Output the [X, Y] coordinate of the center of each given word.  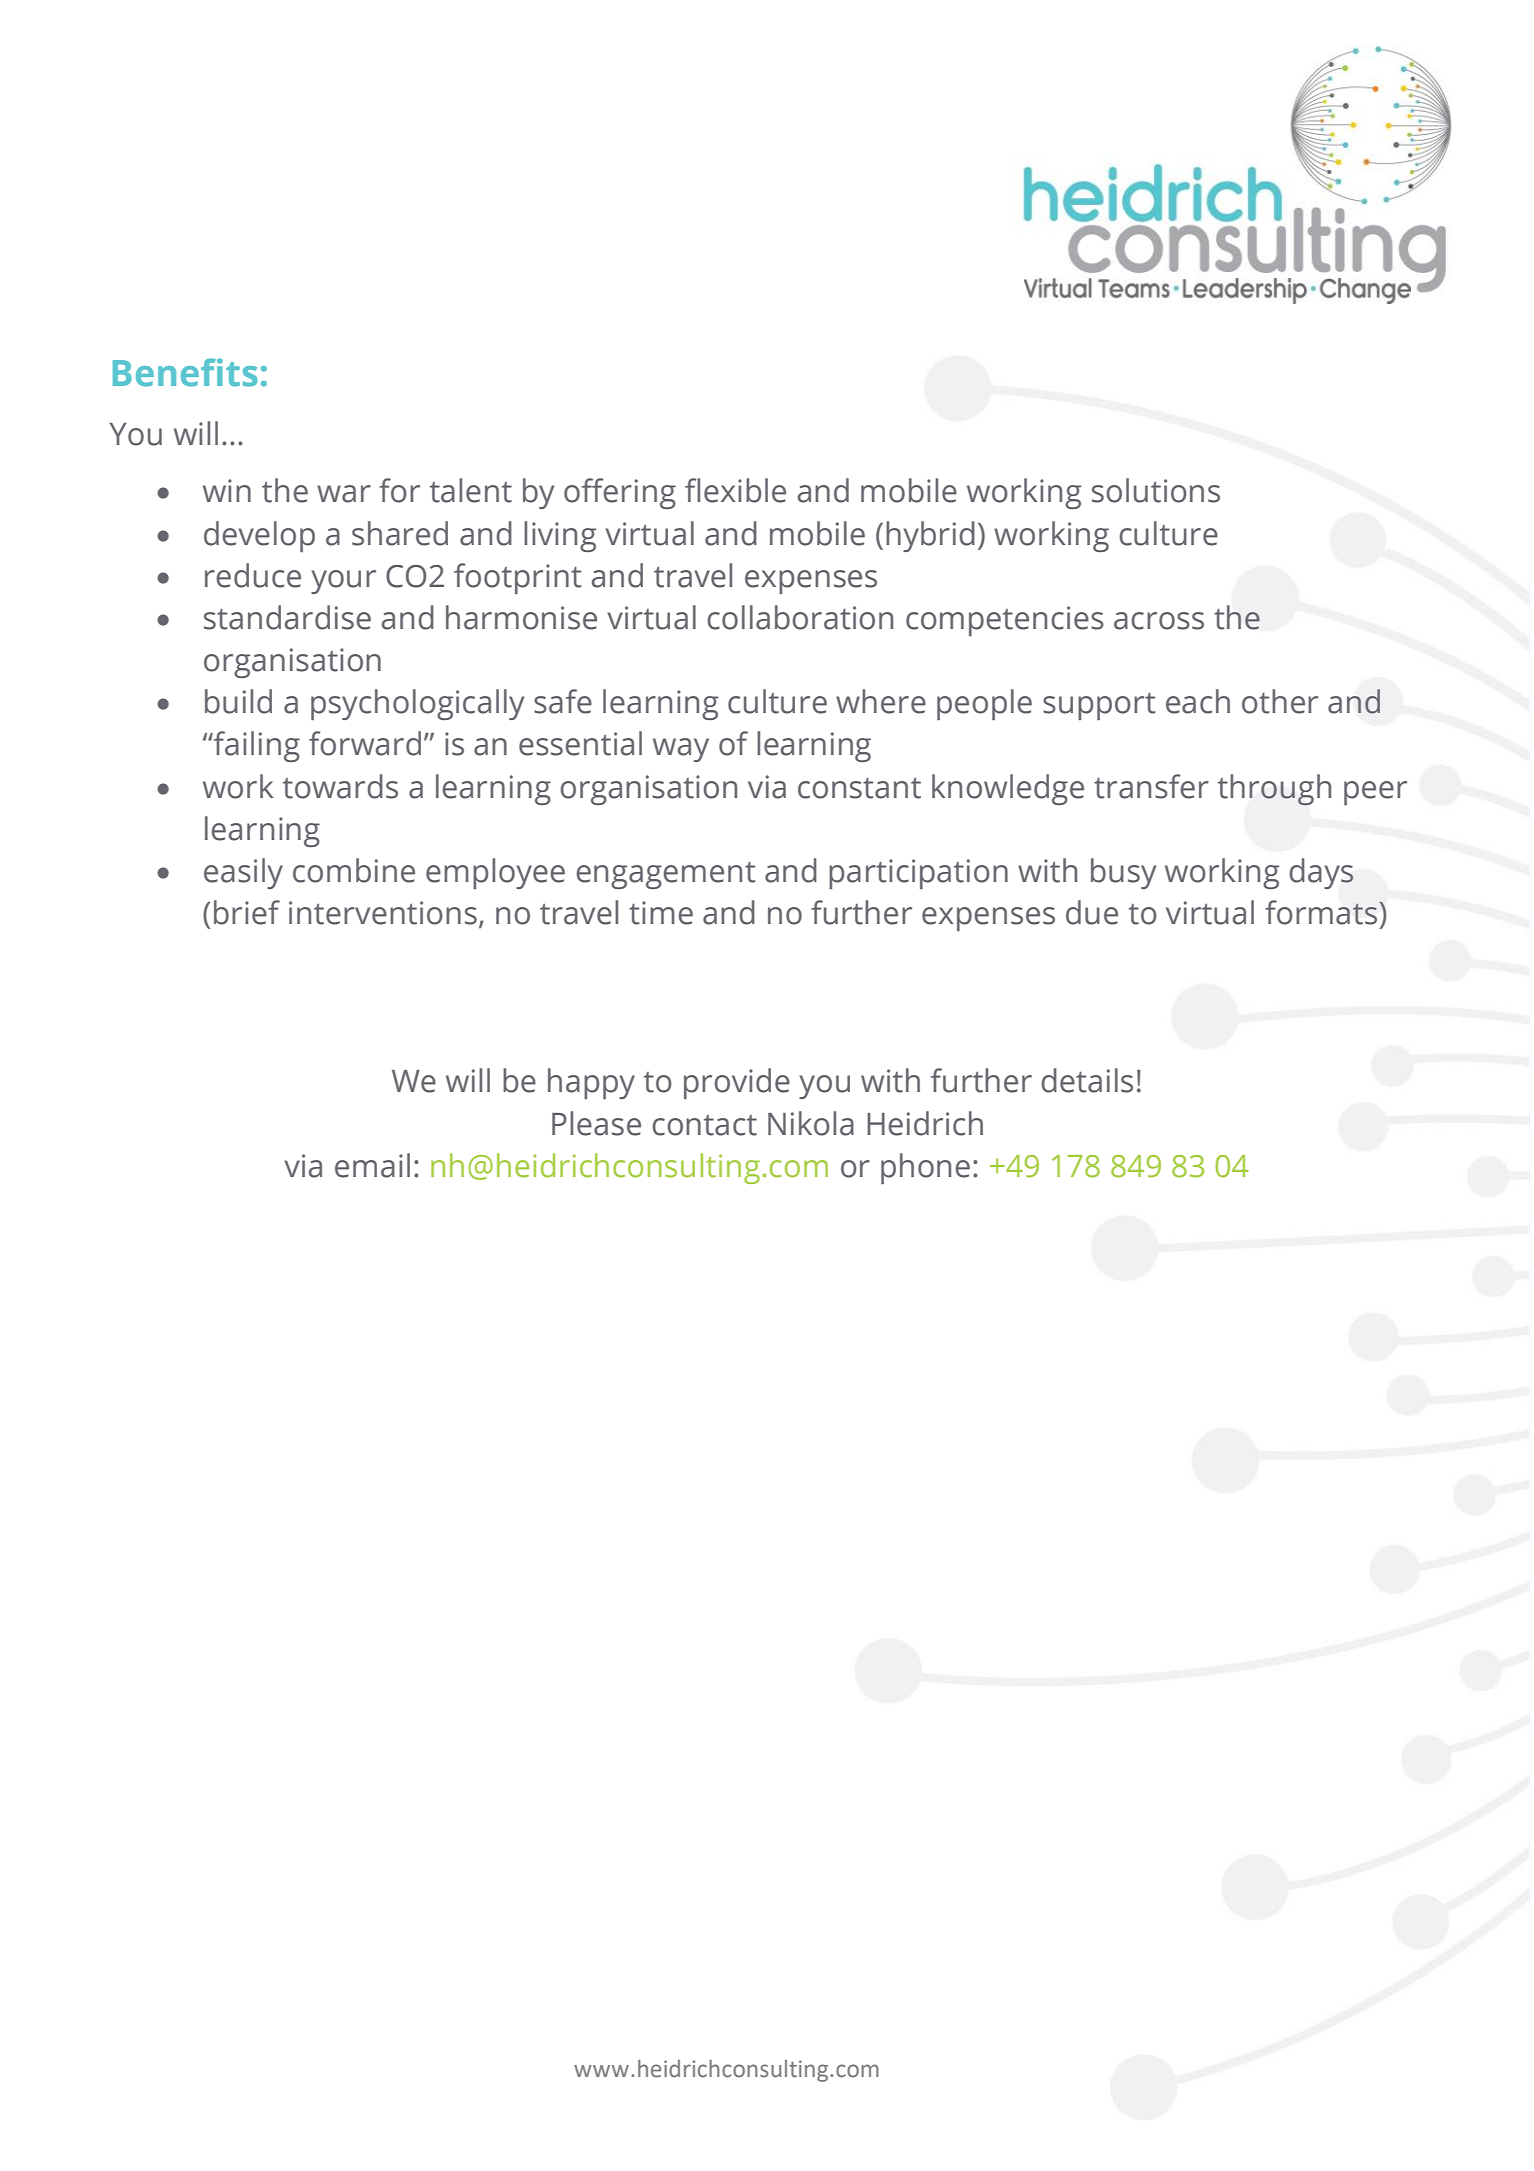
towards [340, 786]
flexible [735, 490]
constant [859, 788]
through [1274, 790]
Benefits [185, 372]
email [372, 1165]
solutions [1156, 490]
